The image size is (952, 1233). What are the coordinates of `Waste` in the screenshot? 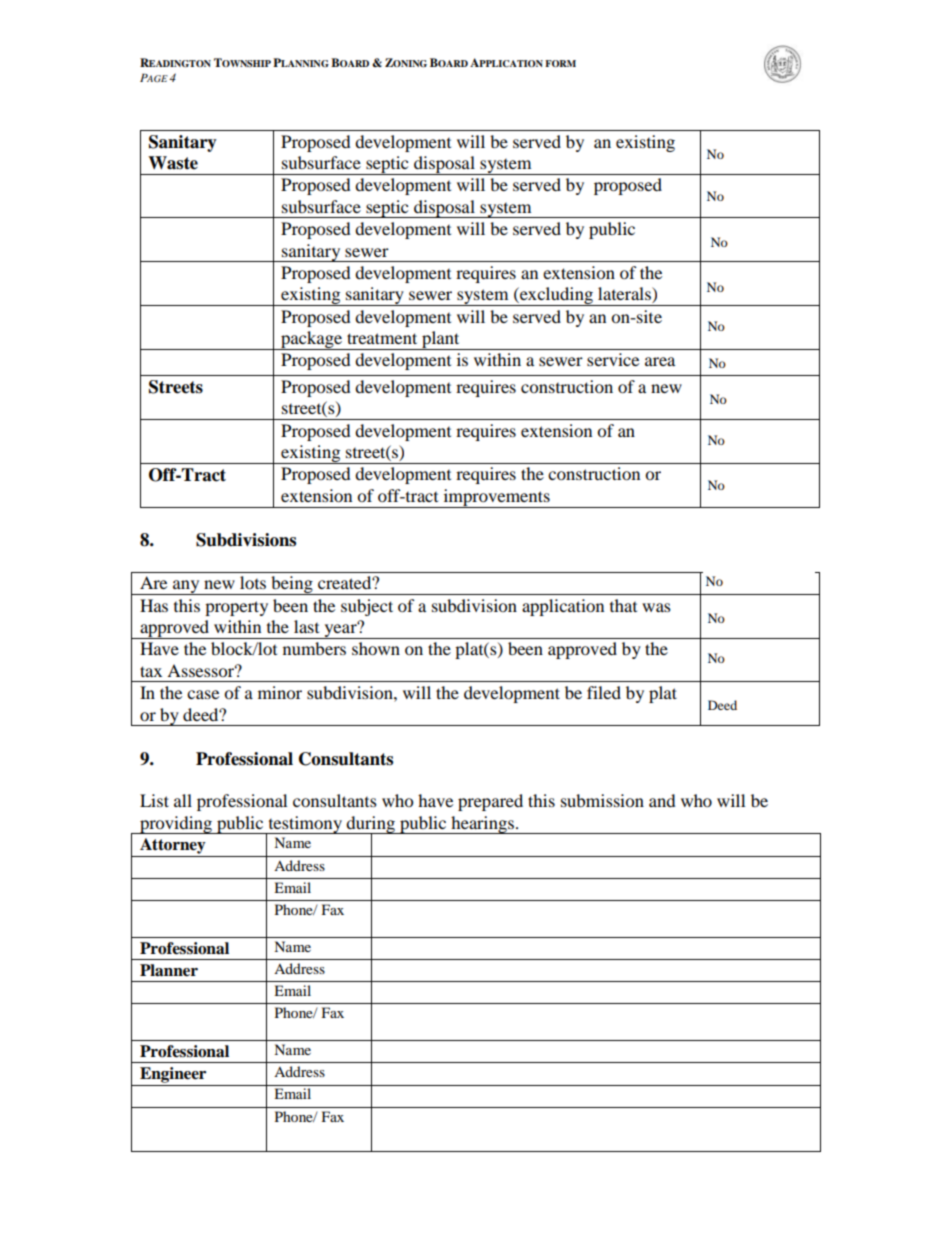 It's located at (173, 163).
